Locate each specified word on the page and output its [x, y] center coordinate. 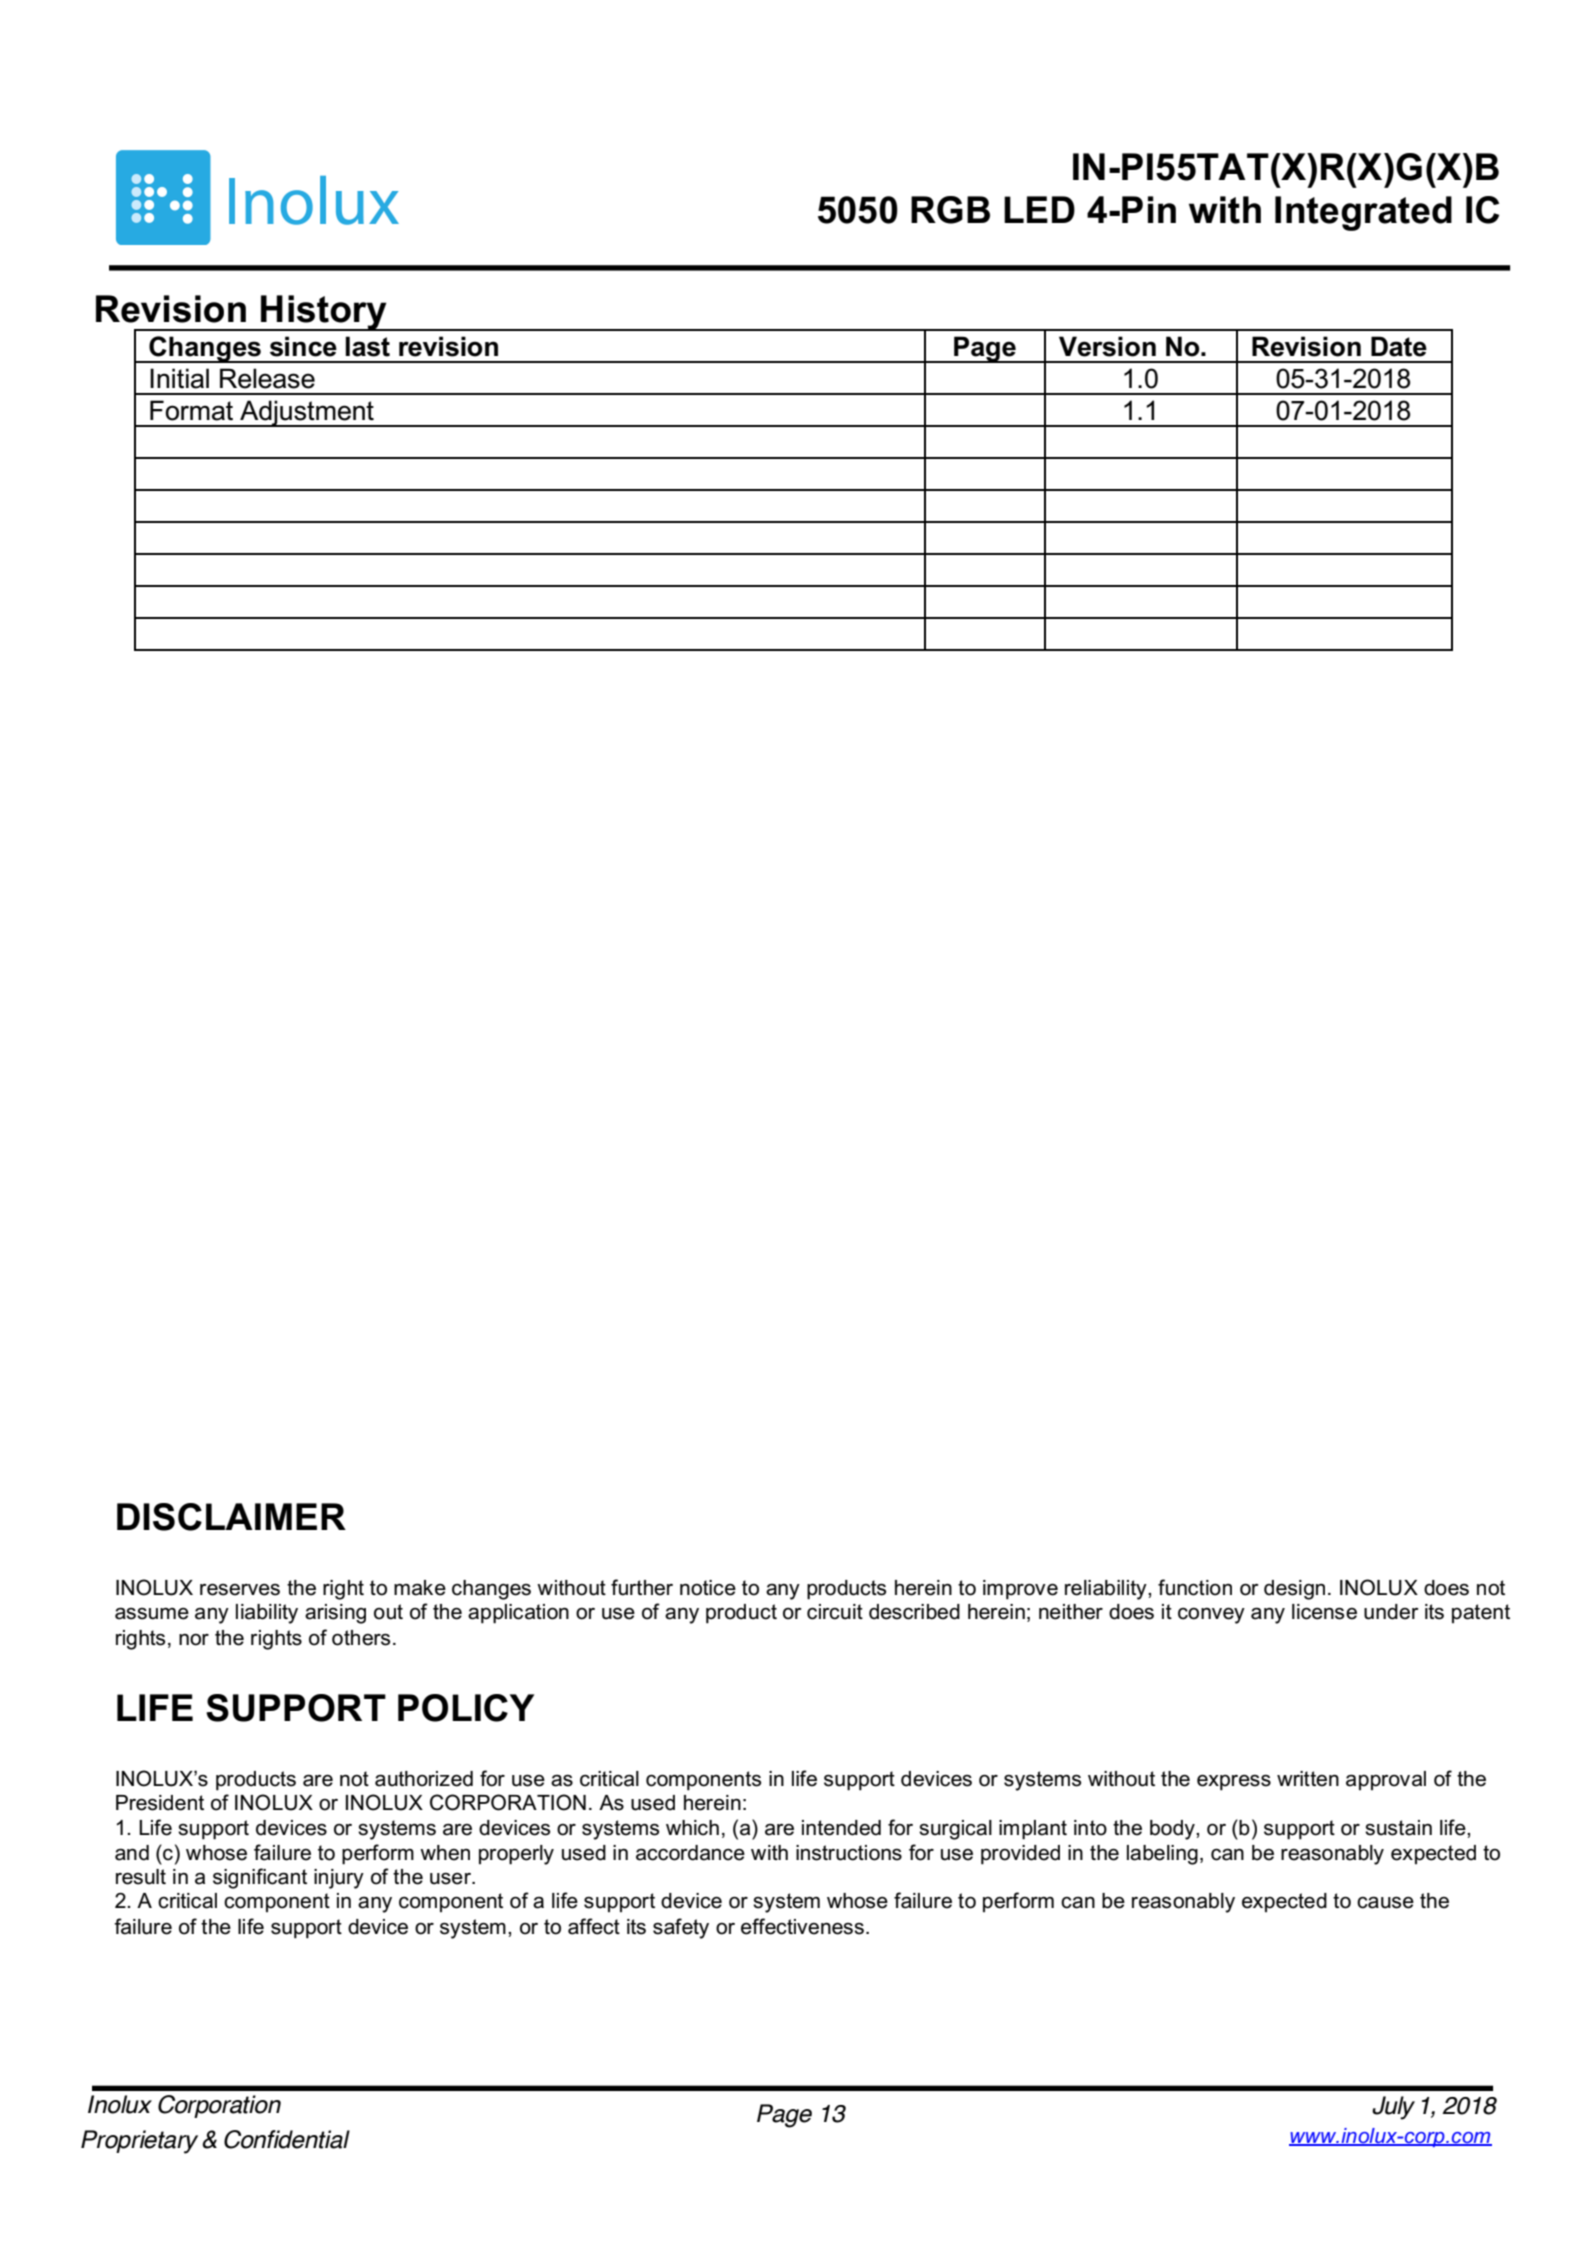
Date [1399, 346]
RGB [950, 210]
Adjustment [307, 413]
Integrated [1363, 213]
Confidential [287, 2139]
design [1294, 1590]
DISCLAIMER [231, 1517]
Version [1107, 346]
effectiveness [802, 1926]
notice [708, 1588]
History [324, 313]
